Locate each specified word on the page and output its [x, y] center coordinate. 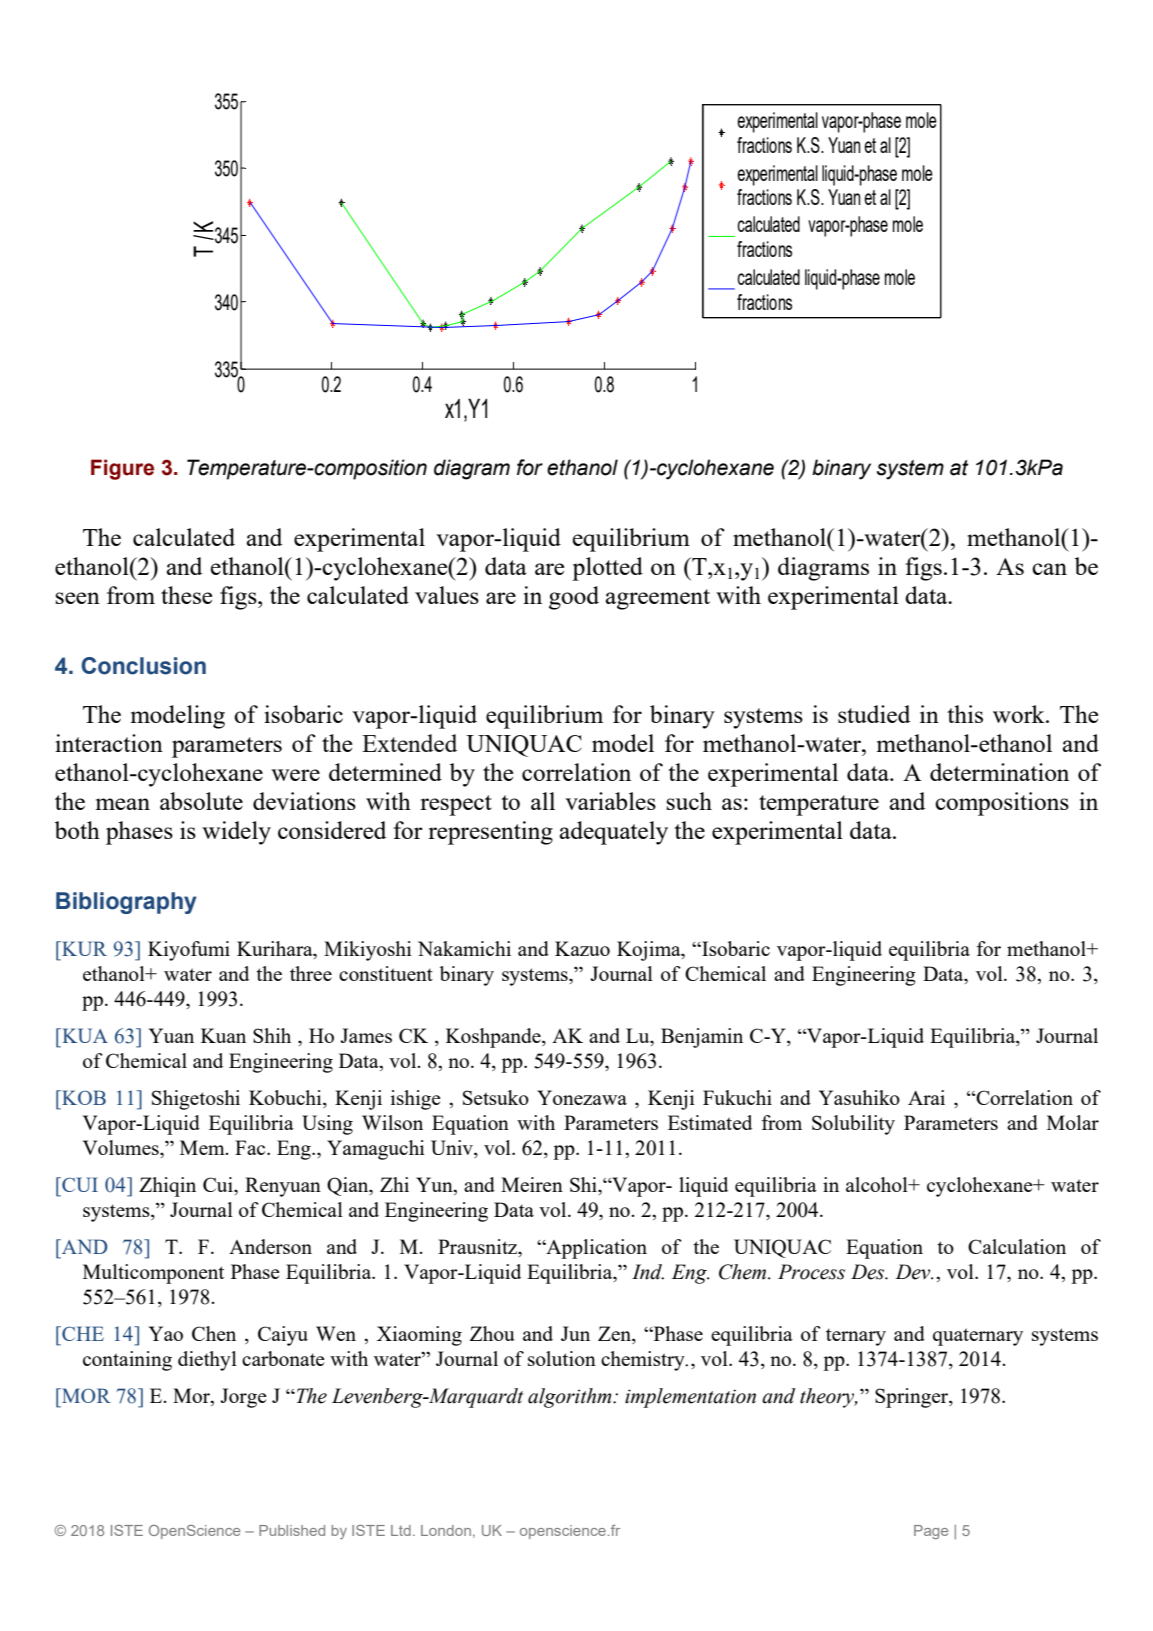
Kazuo [582, 948]
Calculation [1017, 1246]
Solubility [853, 1125]
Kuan [223, 1035]
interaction [109, 743]
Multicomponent [153, 1274]
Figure [122, 469]
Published [292, 1530]
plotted [607, 569]
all [543, 801]
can [1049, 569]
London [446, 1530]
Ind [648, 1272]
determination [999, 772]
